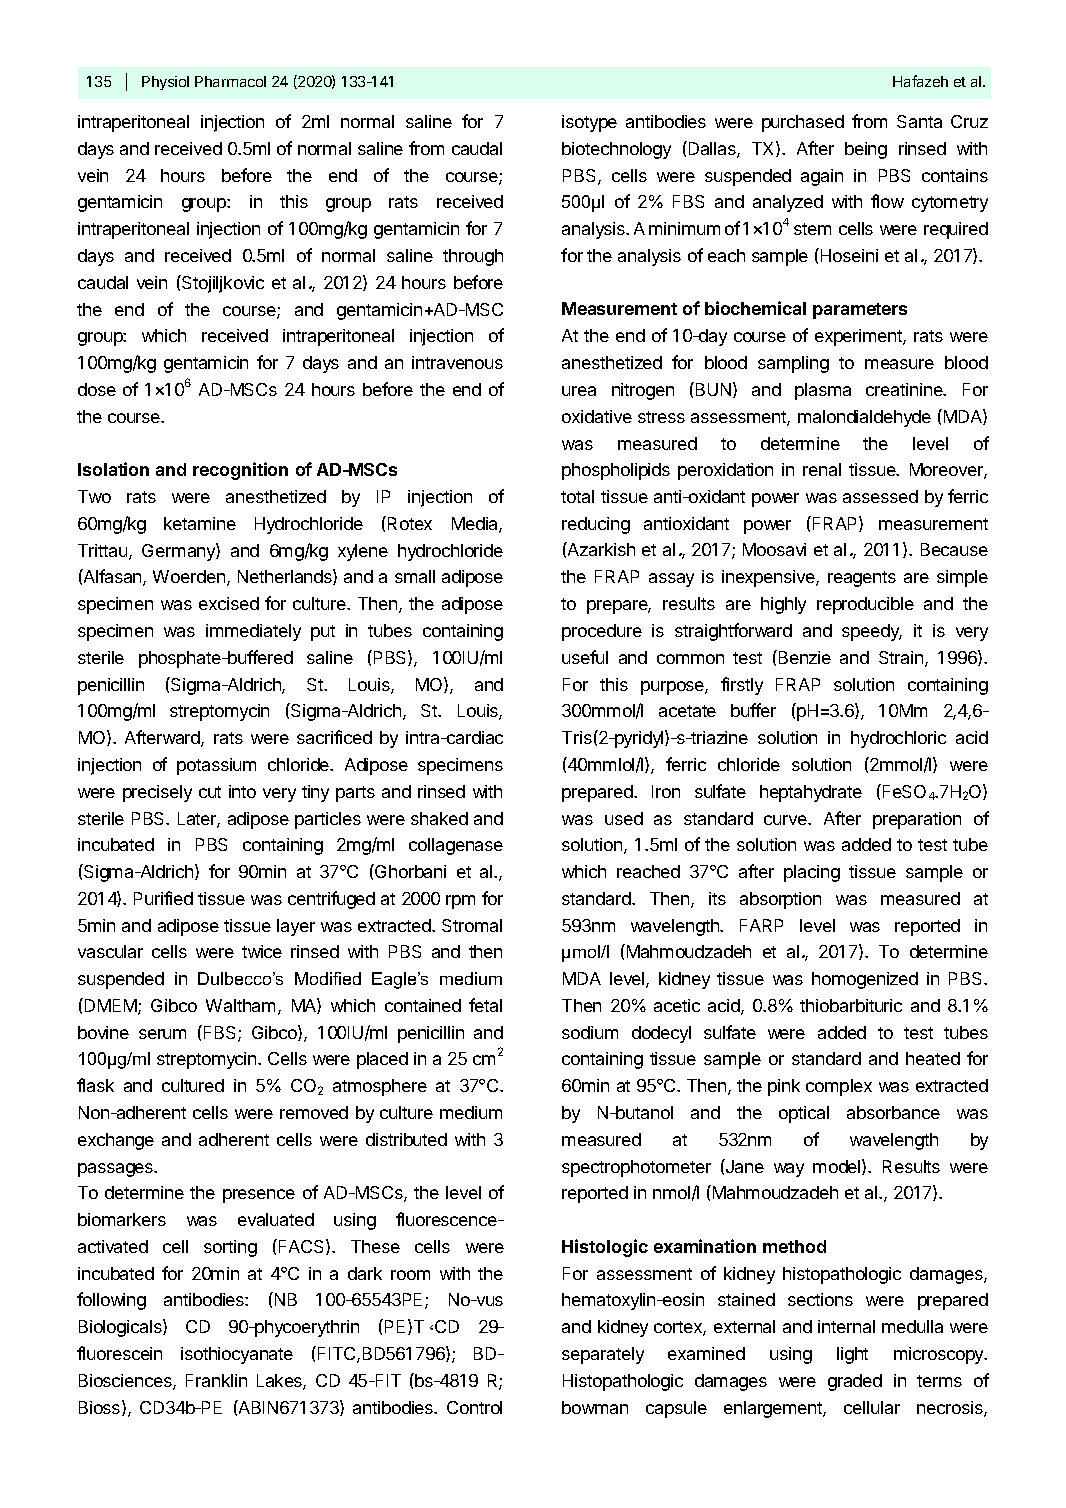 Image resolution: width=1066 pixels, height=1508 pixels. What do you see at coordinates (590, 1032) in the screenshot?
I see `sodium` at bounding box center [590, 1032].
